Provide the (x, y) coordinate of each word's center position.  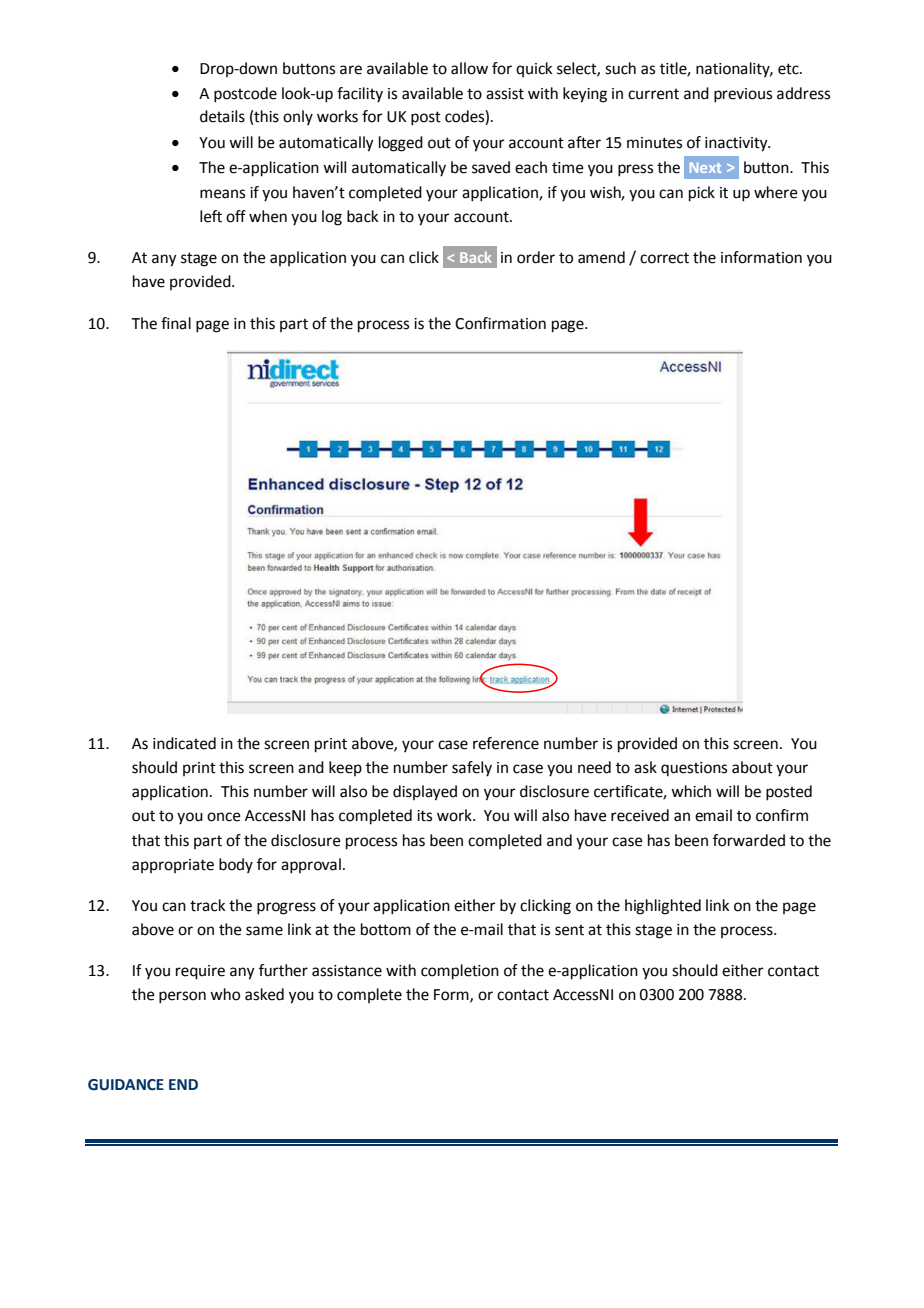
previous (743, 95)
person (182, 997)
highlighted (663, 907)
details (222, 116)
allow (469, 68)
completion (460, 972)
